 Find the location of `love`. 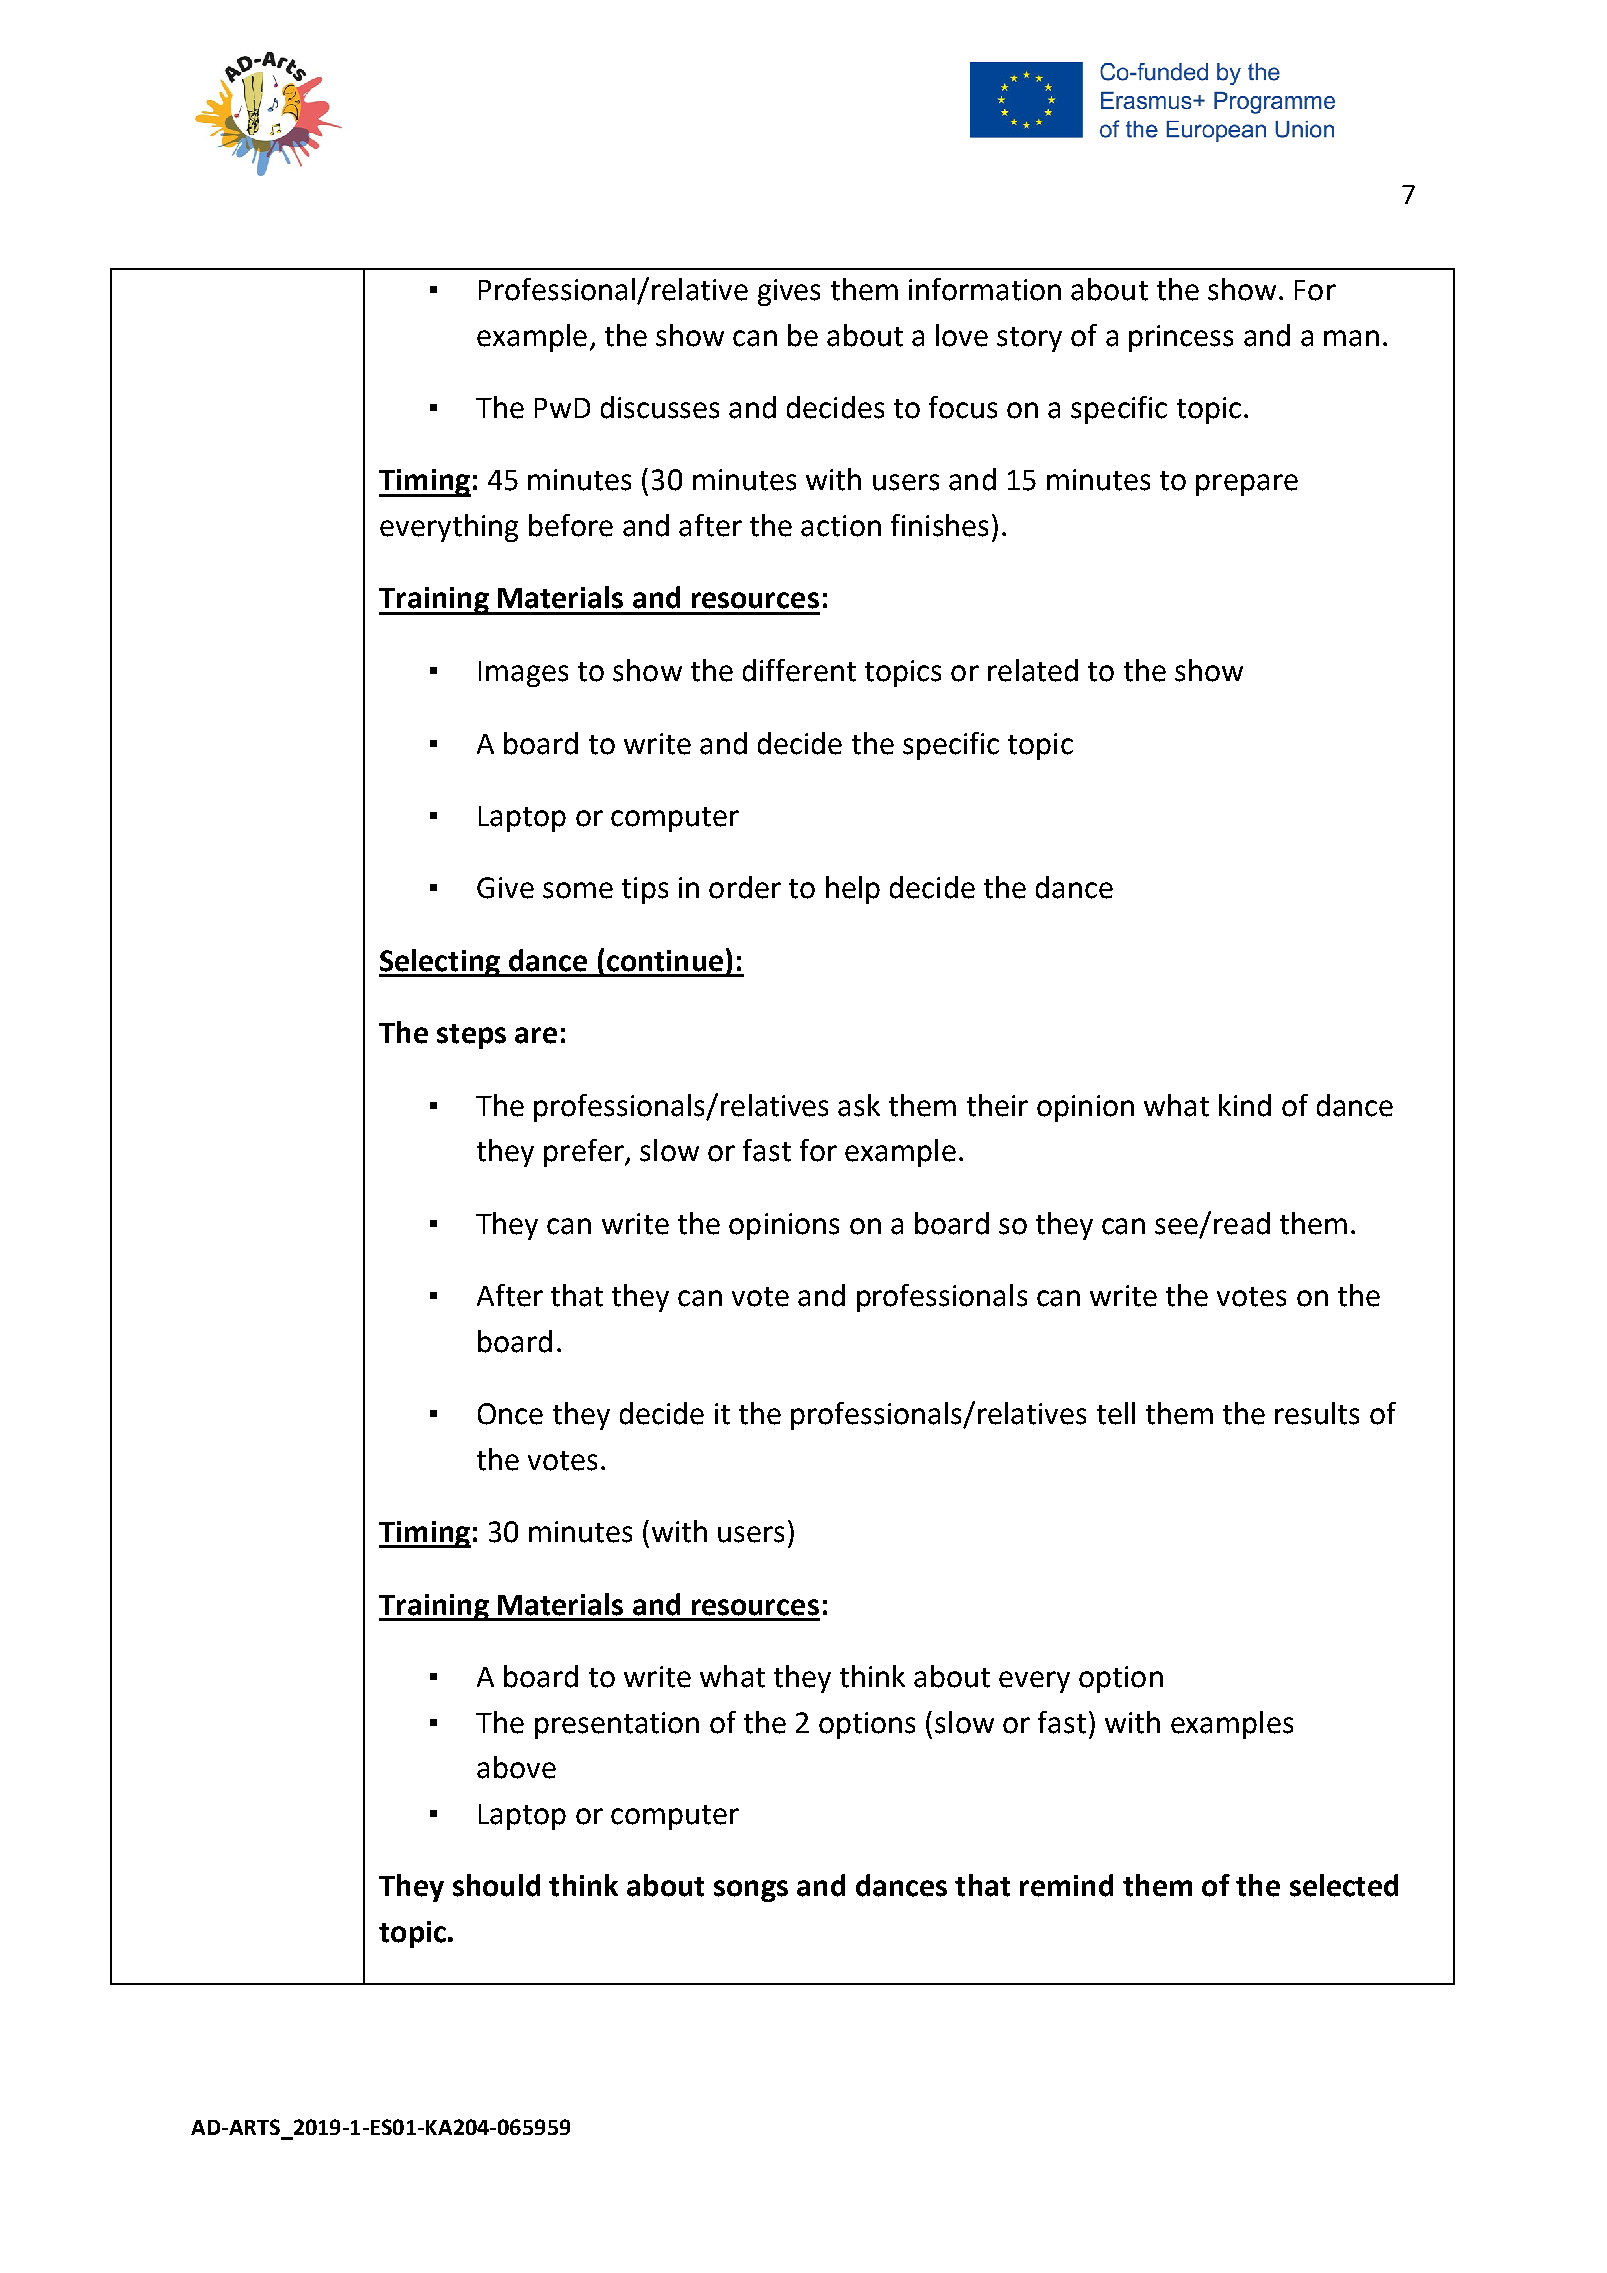

love is located at coordinates (962, 335).
